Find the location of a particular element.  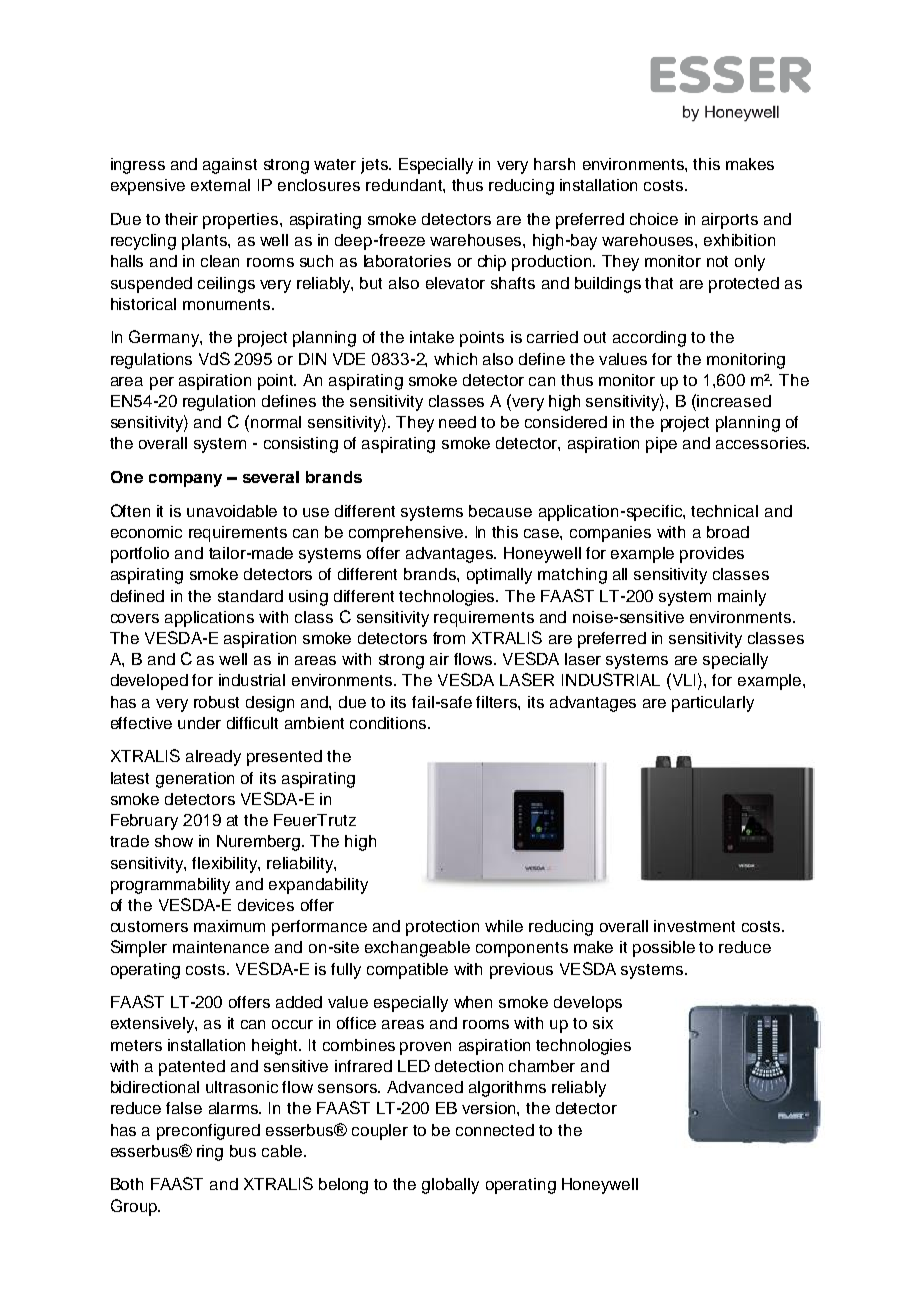

globally is located at coordinates (450, 1186).
